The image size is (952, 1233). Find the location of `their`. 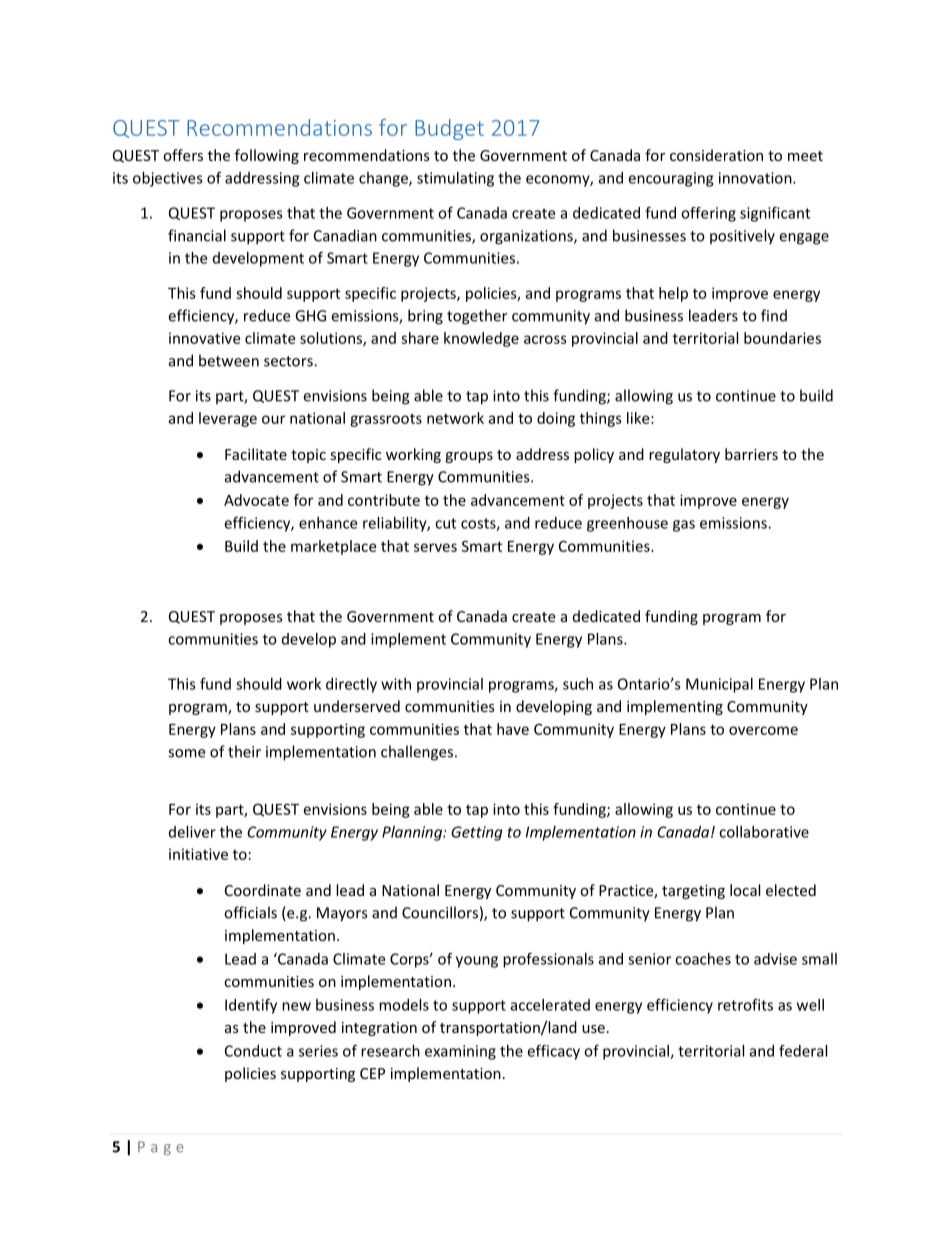

their is located at coordinates (244, 751).
